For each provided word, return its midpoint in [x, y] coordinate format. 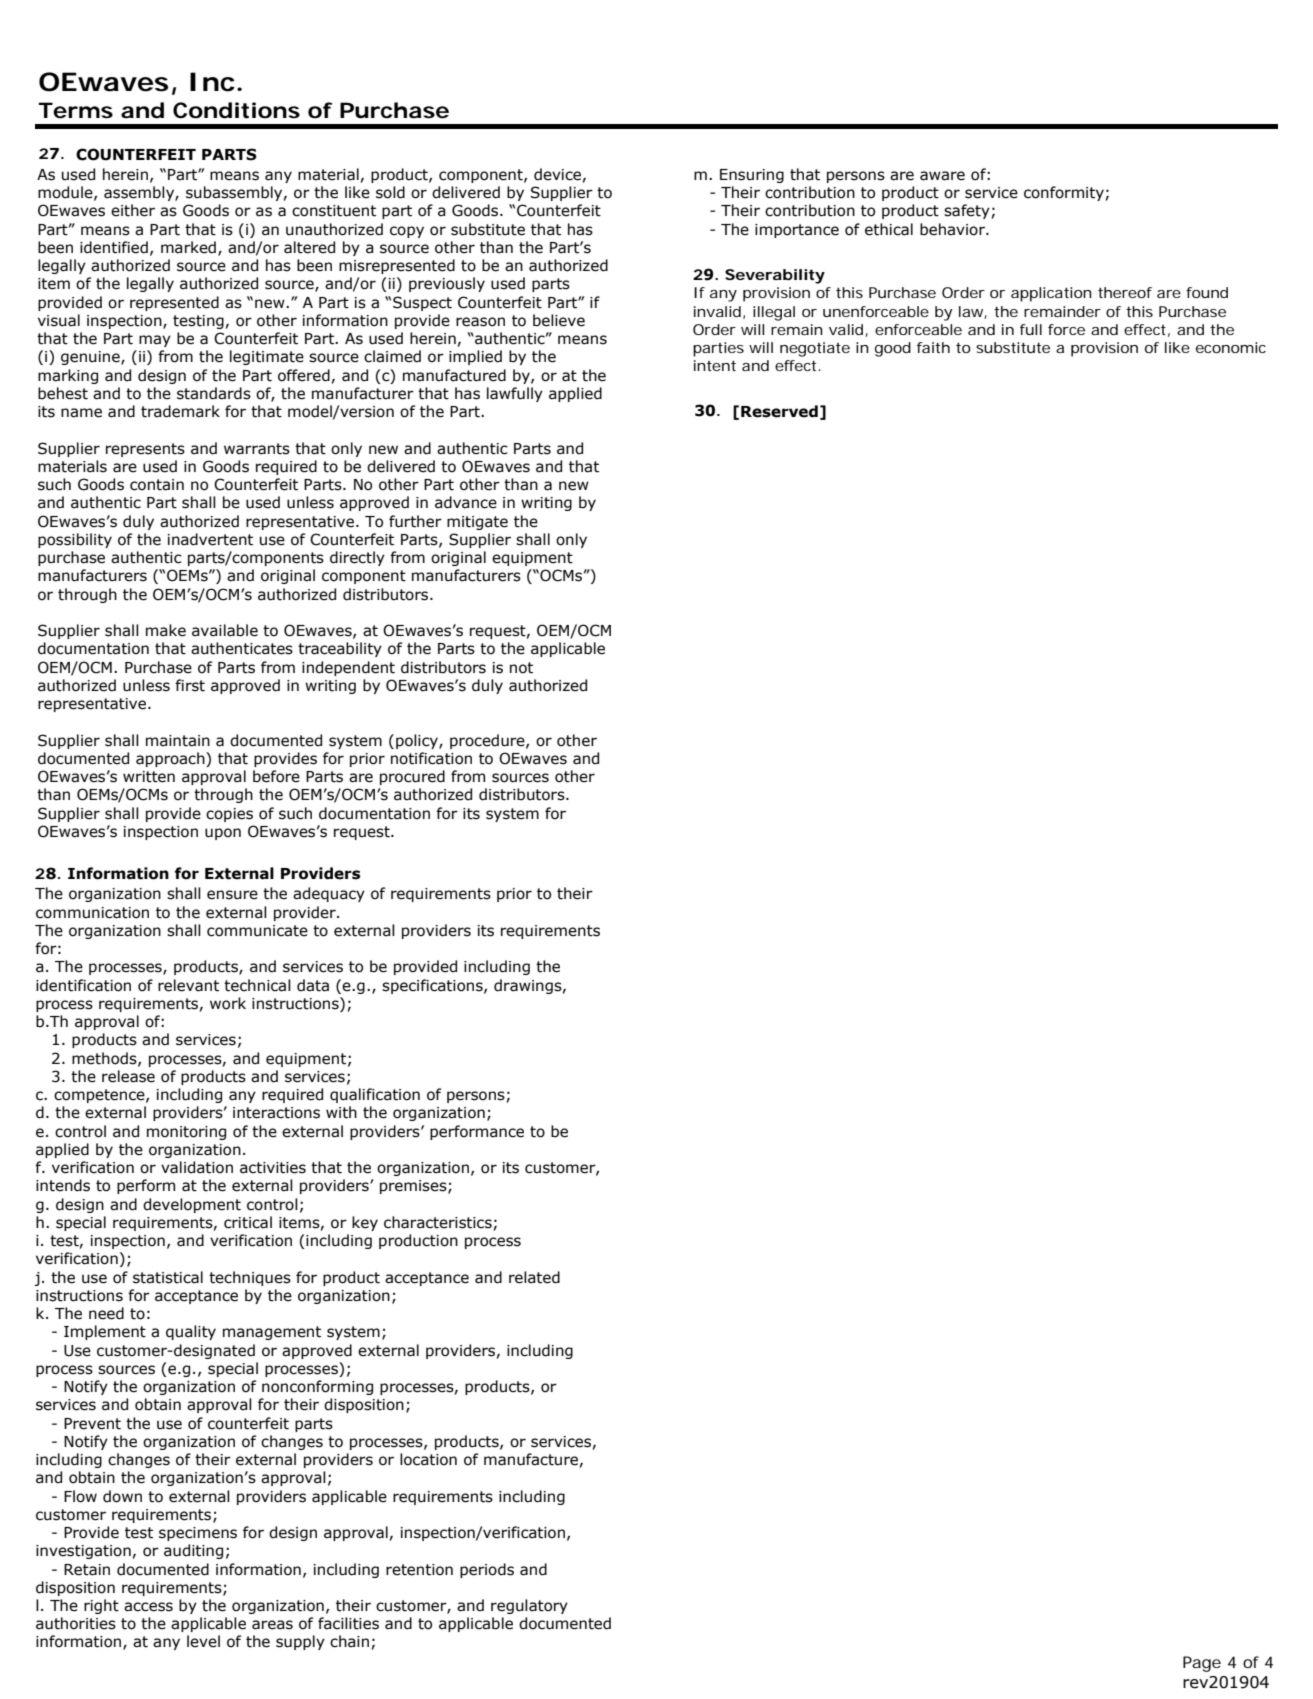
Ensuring [752, 176]
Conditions [236, 110]
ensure [232, 895]
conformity [1064, 193]
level [203, 1641]
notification [431, 758]
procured [412, 777]
